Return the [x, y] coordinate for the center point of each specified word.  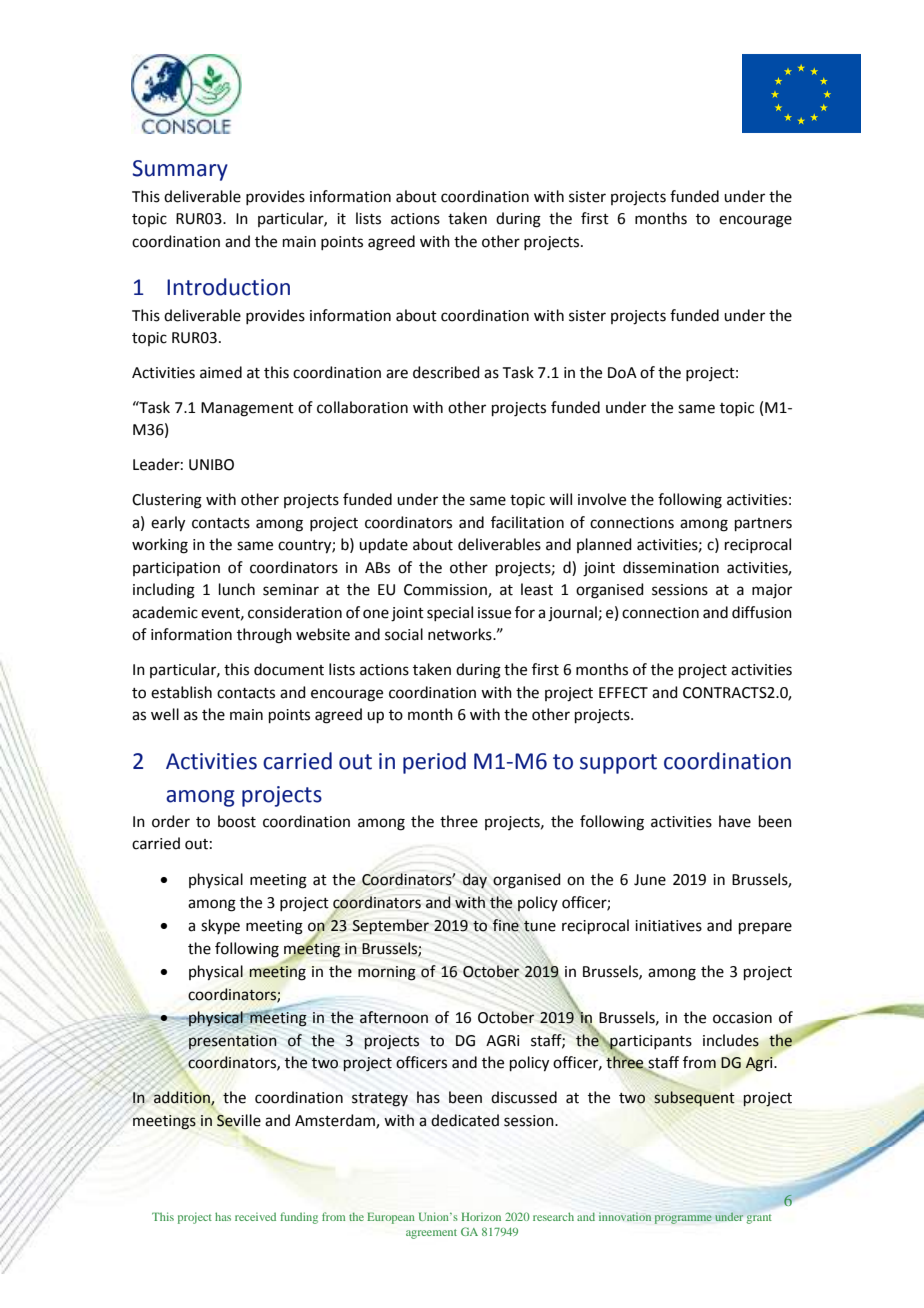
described [446, 372]
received [255, 1216]
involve [602, 499]
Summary [180, 170]
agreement [431, 1234]
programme [683, 1219]
